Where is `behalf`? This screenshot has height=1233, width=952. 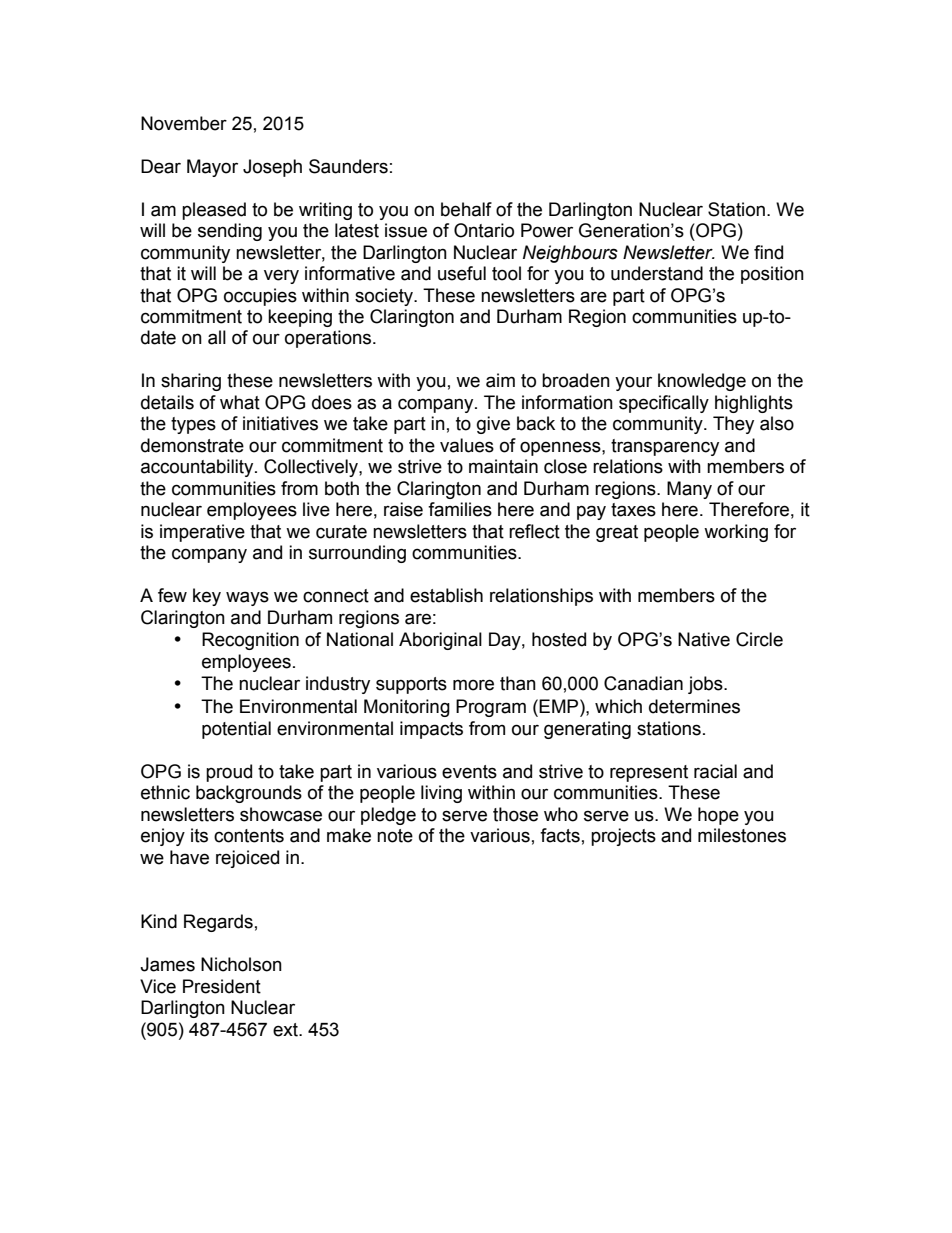 behalf is located at coordinates (466, 209).
